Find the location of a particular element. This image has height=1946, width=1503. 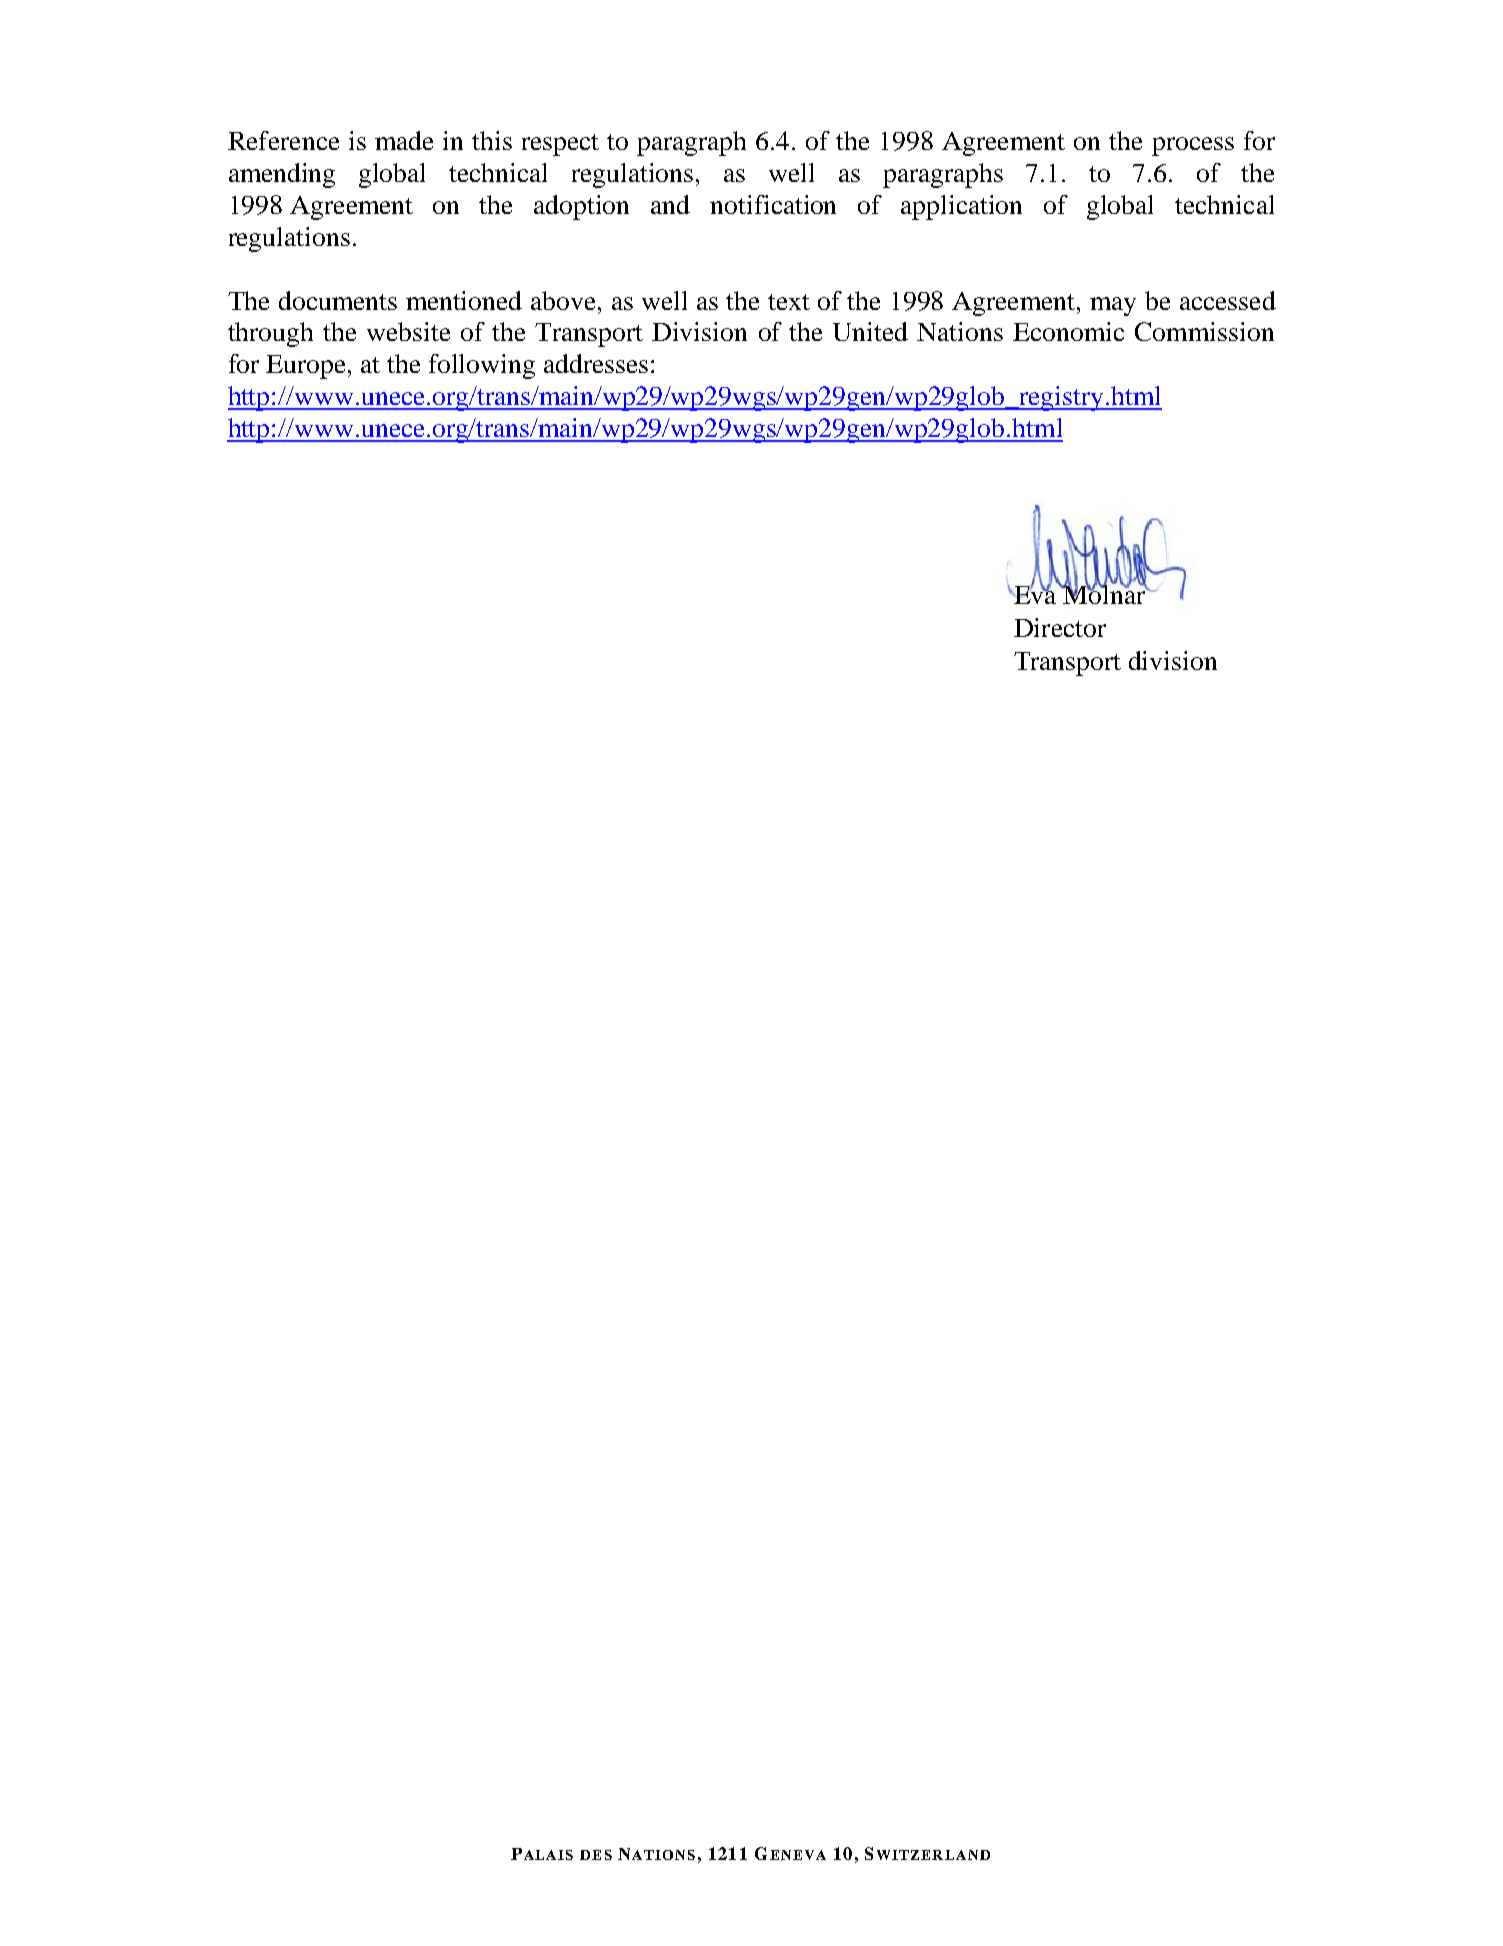

Europe is located at coordinates (307, 367).
